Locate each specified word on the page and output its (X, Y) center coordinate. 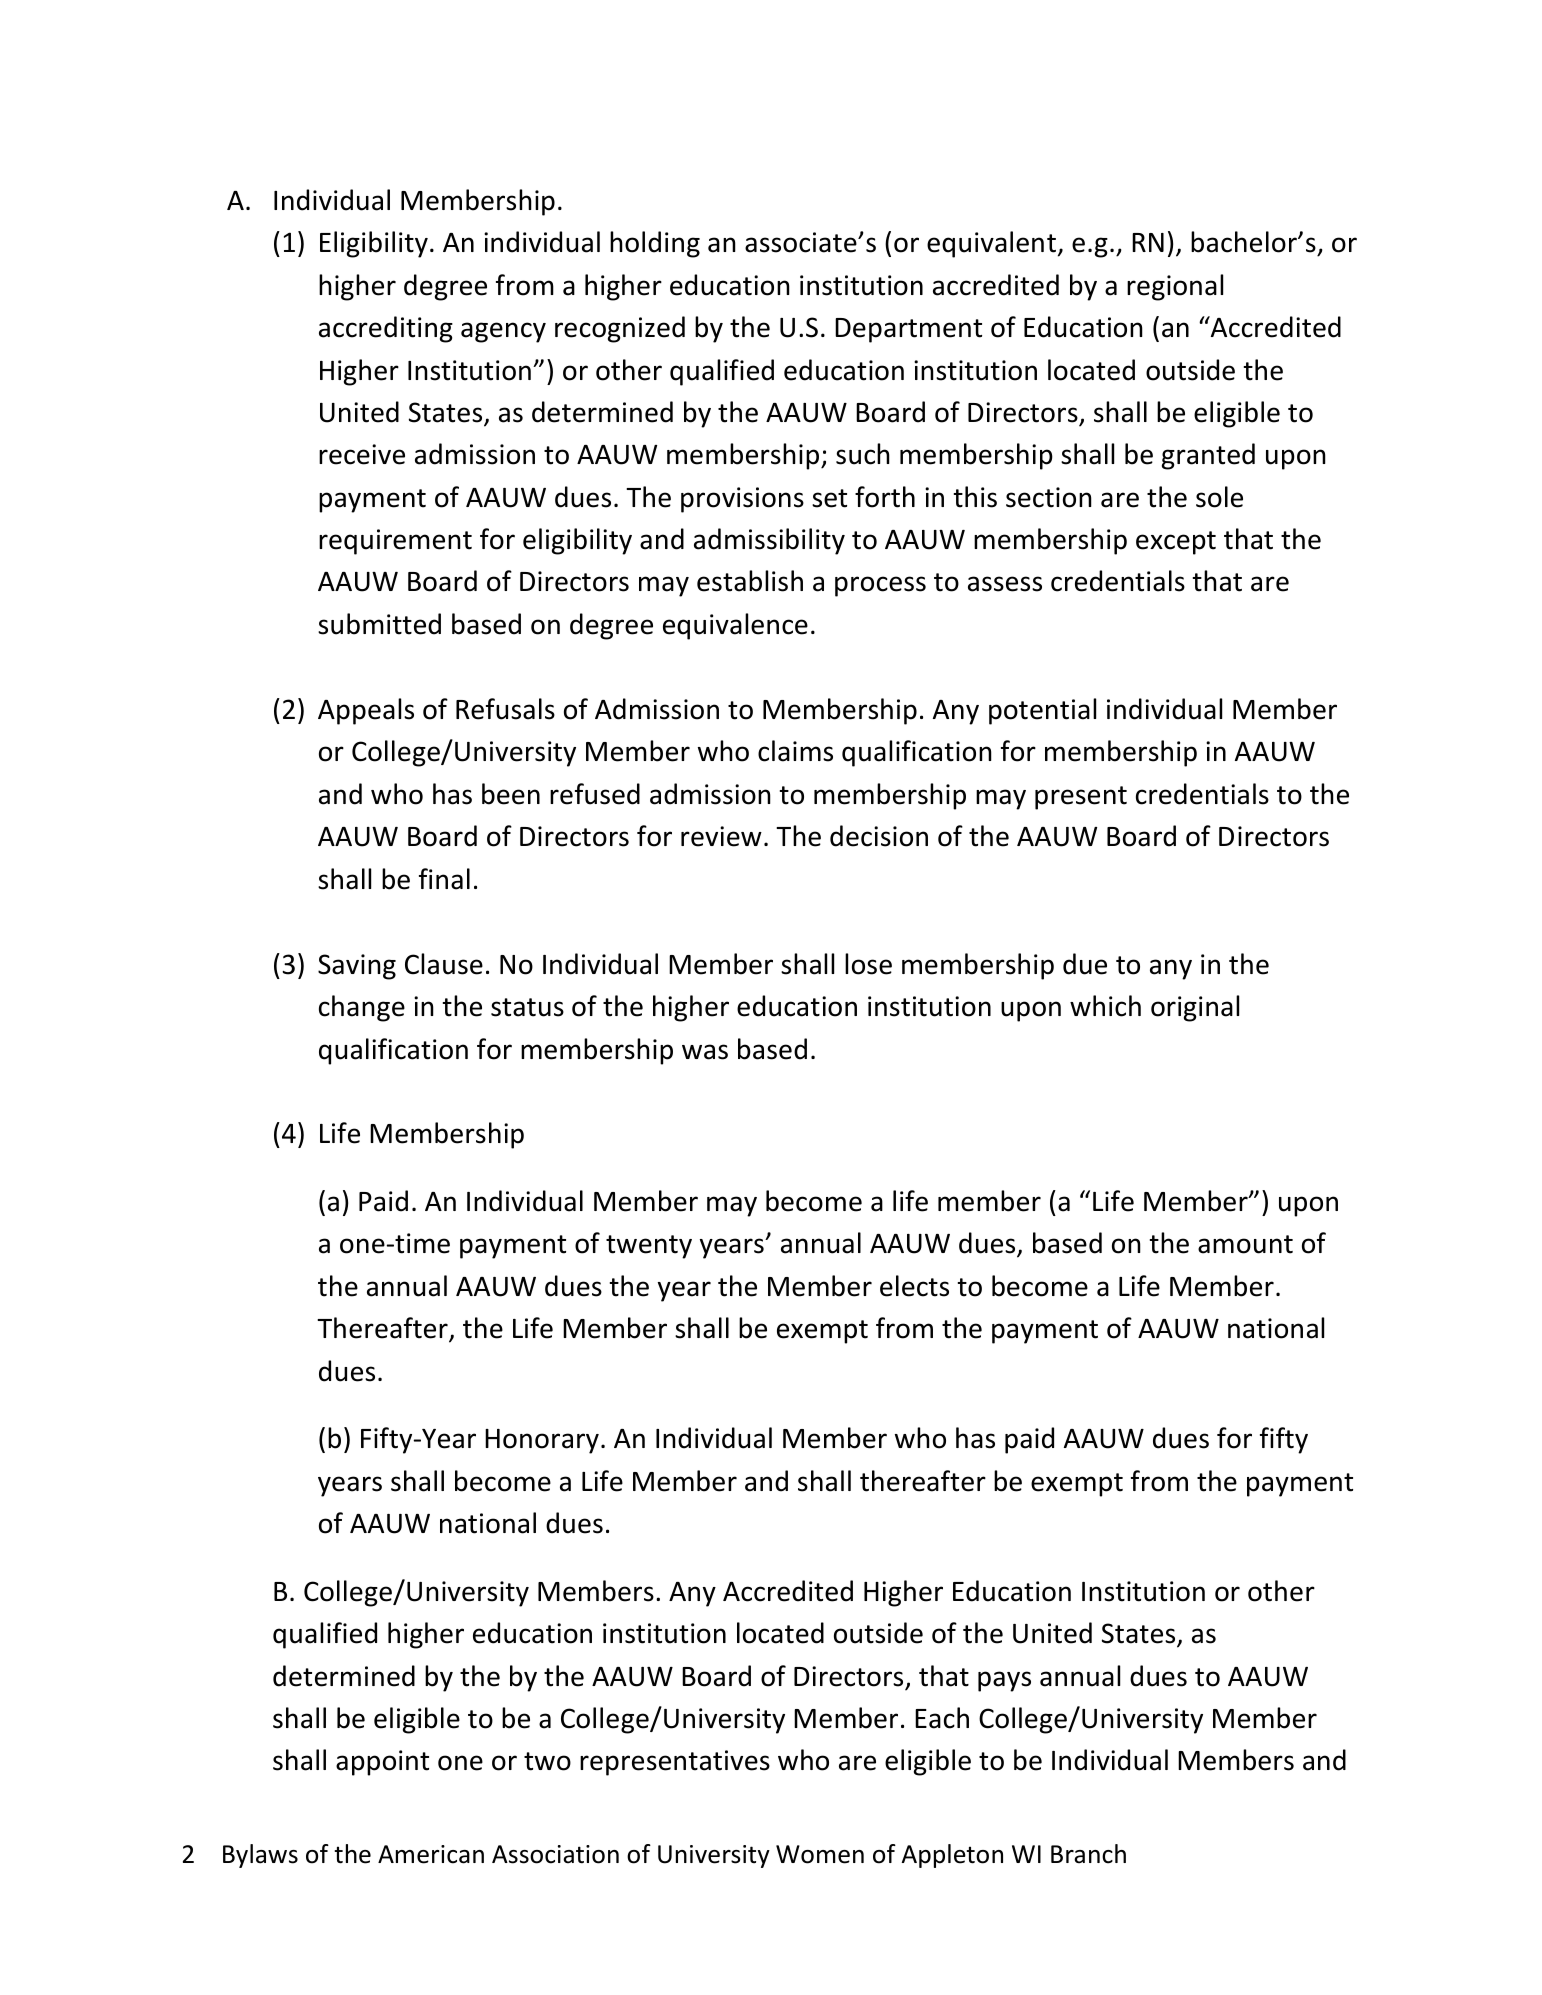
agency (503, 332)
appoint (382, 1763)
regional (1175, 287)
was (705, 1052)
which (1105, 1006)
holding (655, 244)
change (362, 1008)
